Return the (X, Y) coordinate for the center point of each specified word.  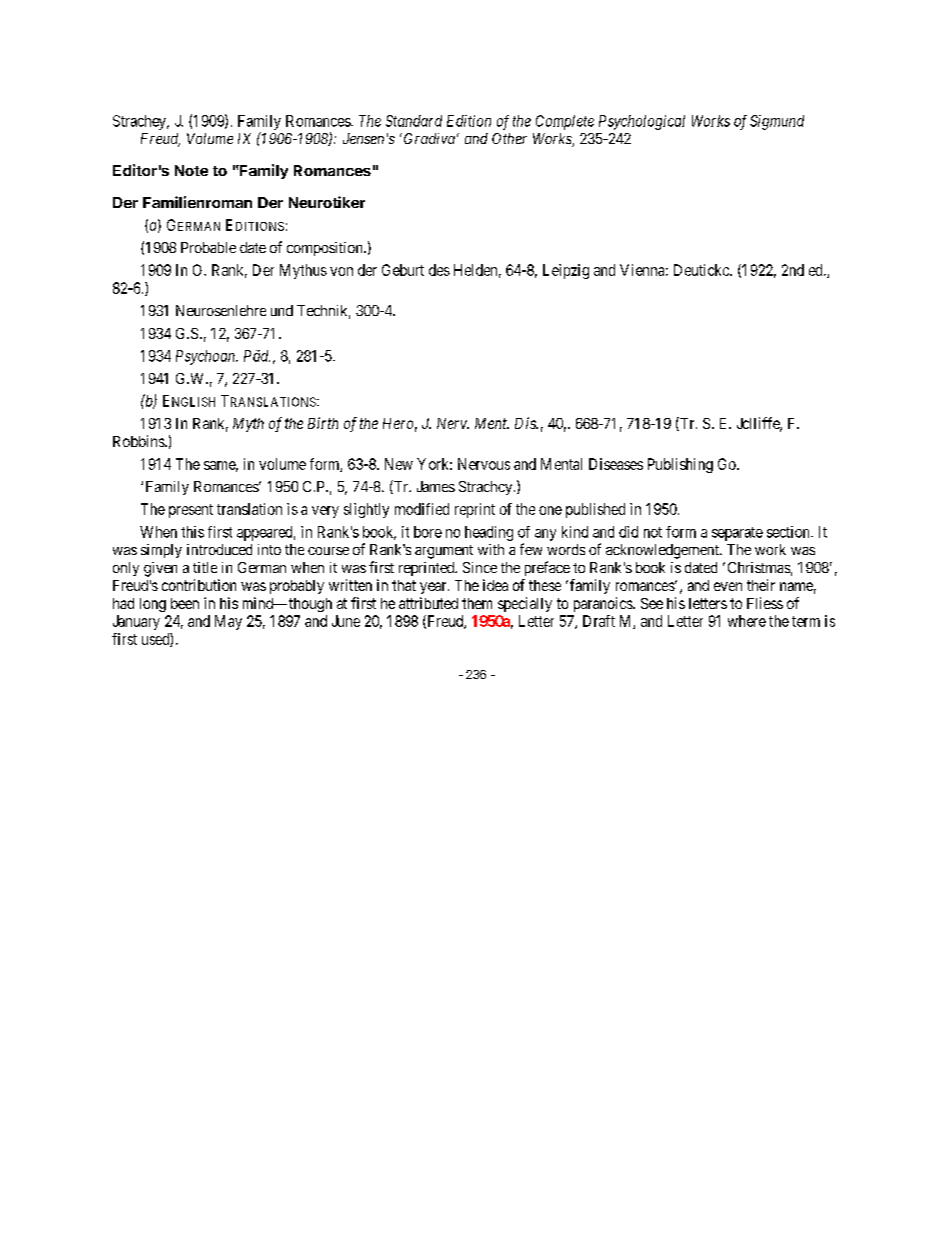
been (185, 603)
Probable (208, 247)
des (439, 270)
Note (191, 170)
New (399, 464)
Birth (323, 423)
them (477, 603)
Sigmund (777, 122)
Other (509, 138)
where (747, 621)
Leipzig (566, 271)
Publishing (680, 465)
